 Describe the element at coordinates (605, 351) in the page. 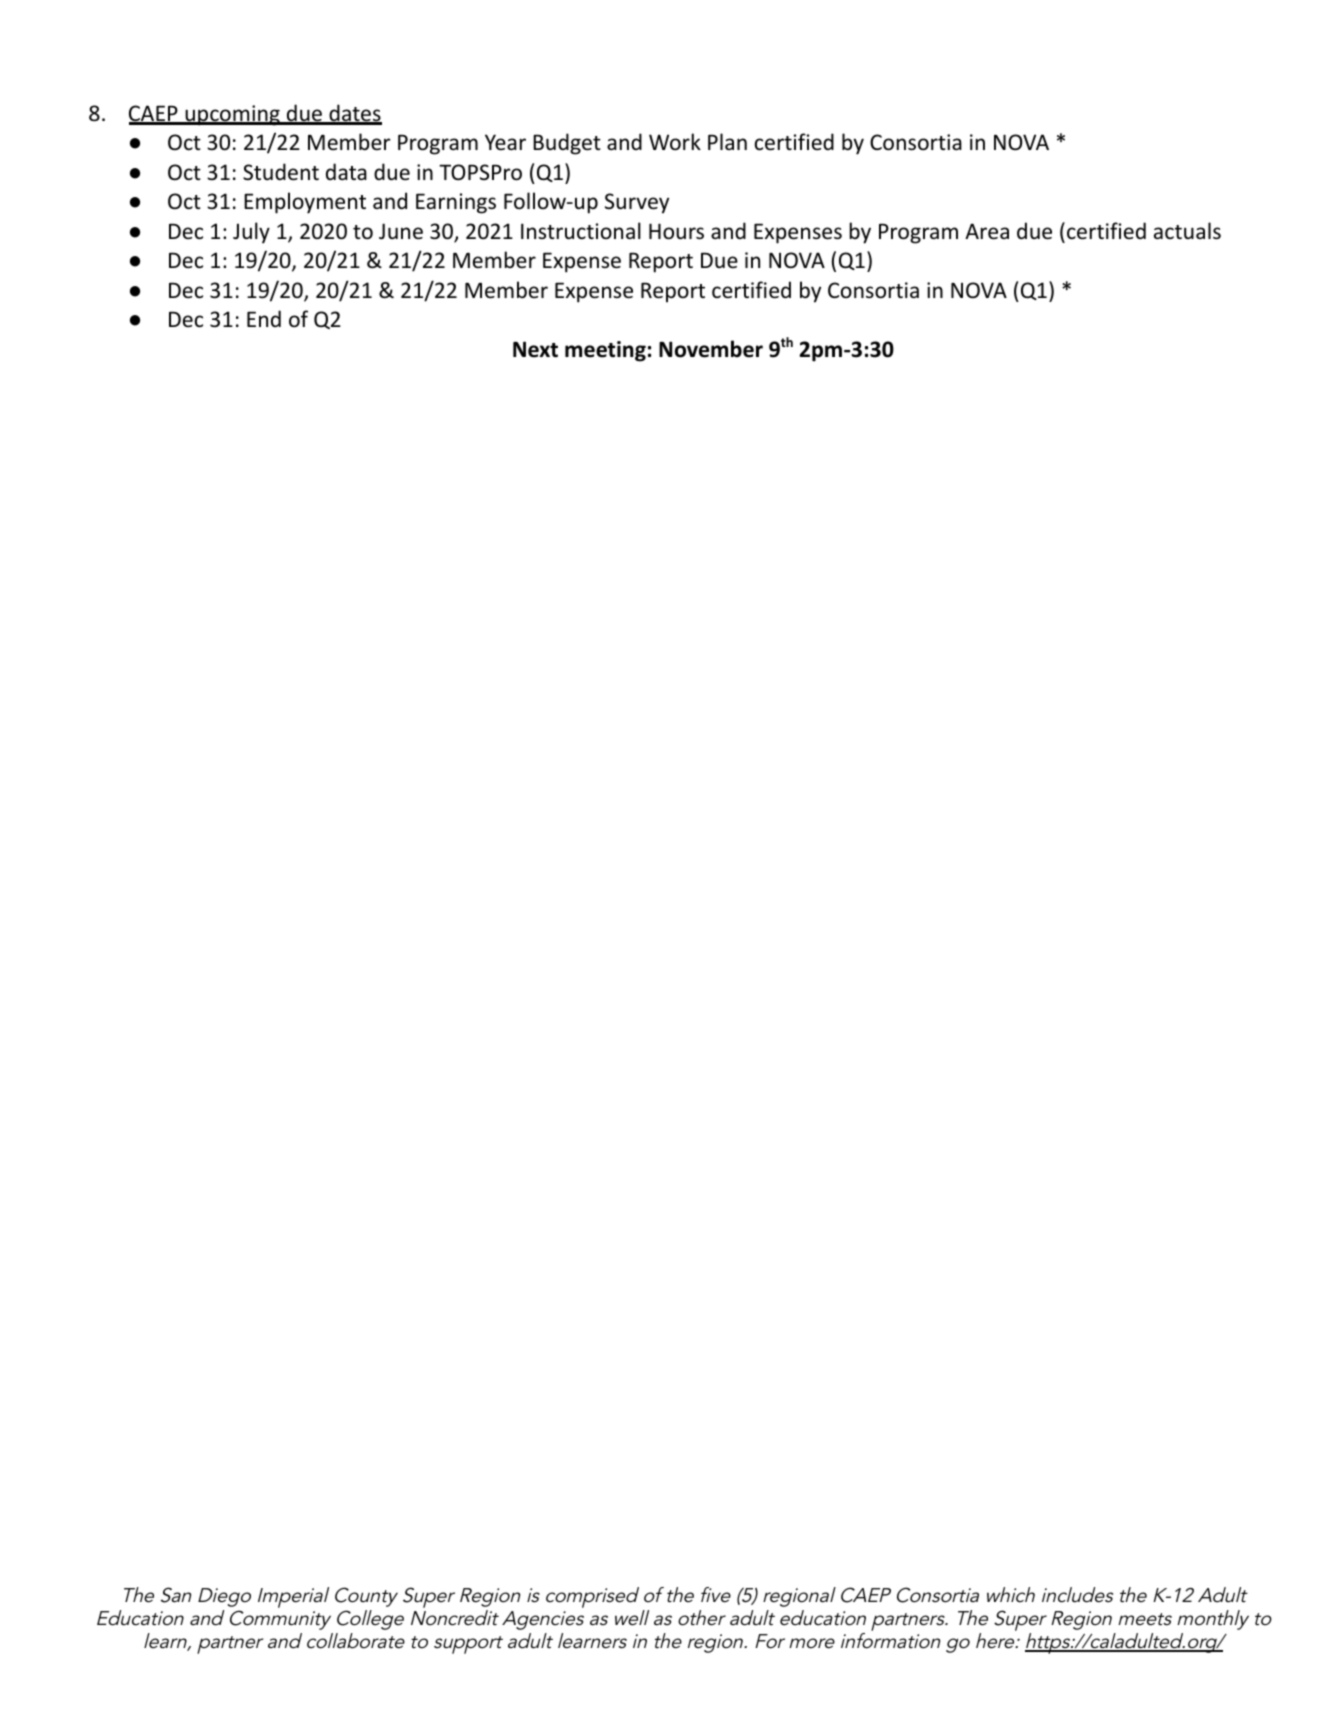

I see `meeting` at that location.
